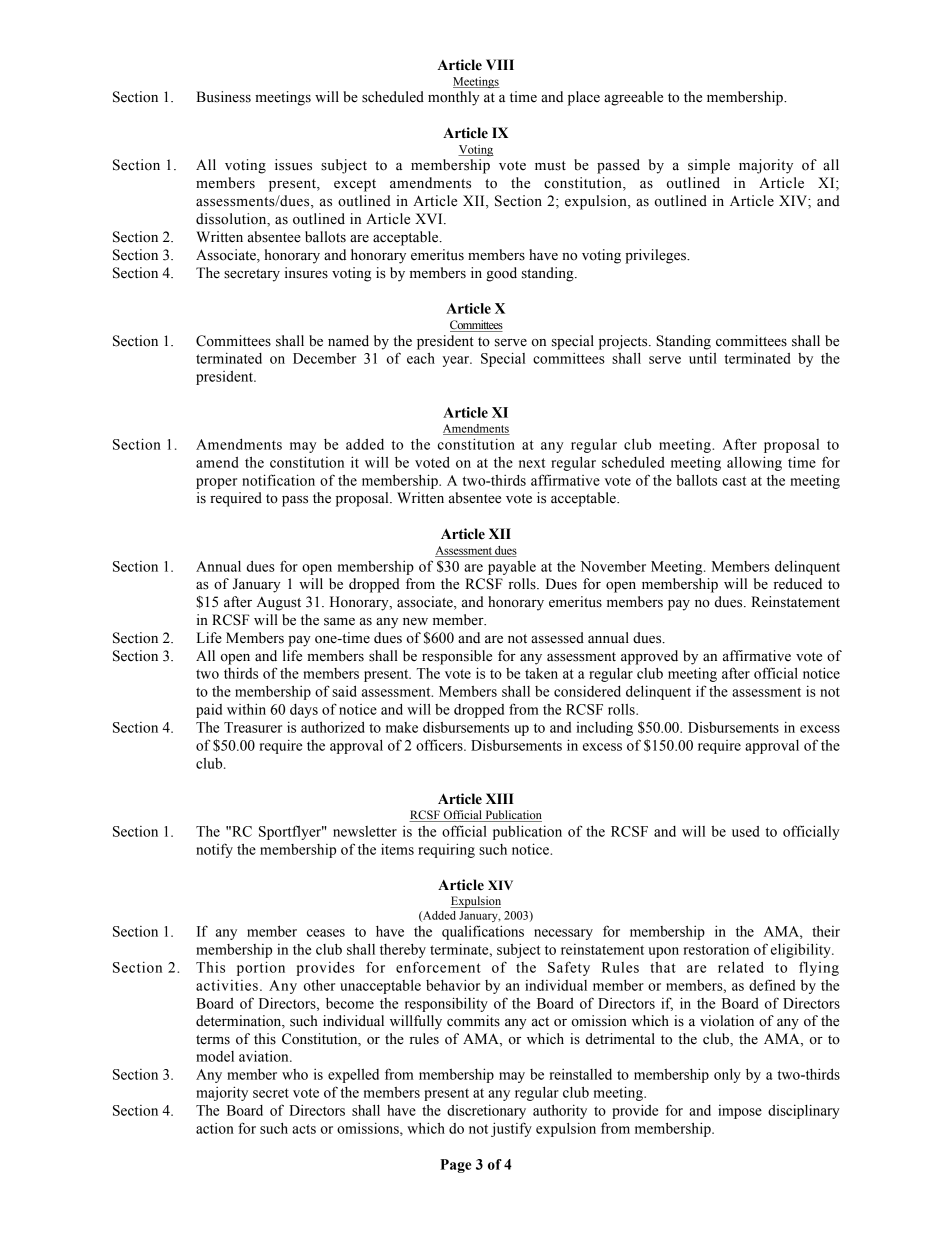 This screenshot has width=952, height=1233. What do you see at coordinates (326, 933) in the screenshot?
I see `ceases` at bounding box center [326, 933].
